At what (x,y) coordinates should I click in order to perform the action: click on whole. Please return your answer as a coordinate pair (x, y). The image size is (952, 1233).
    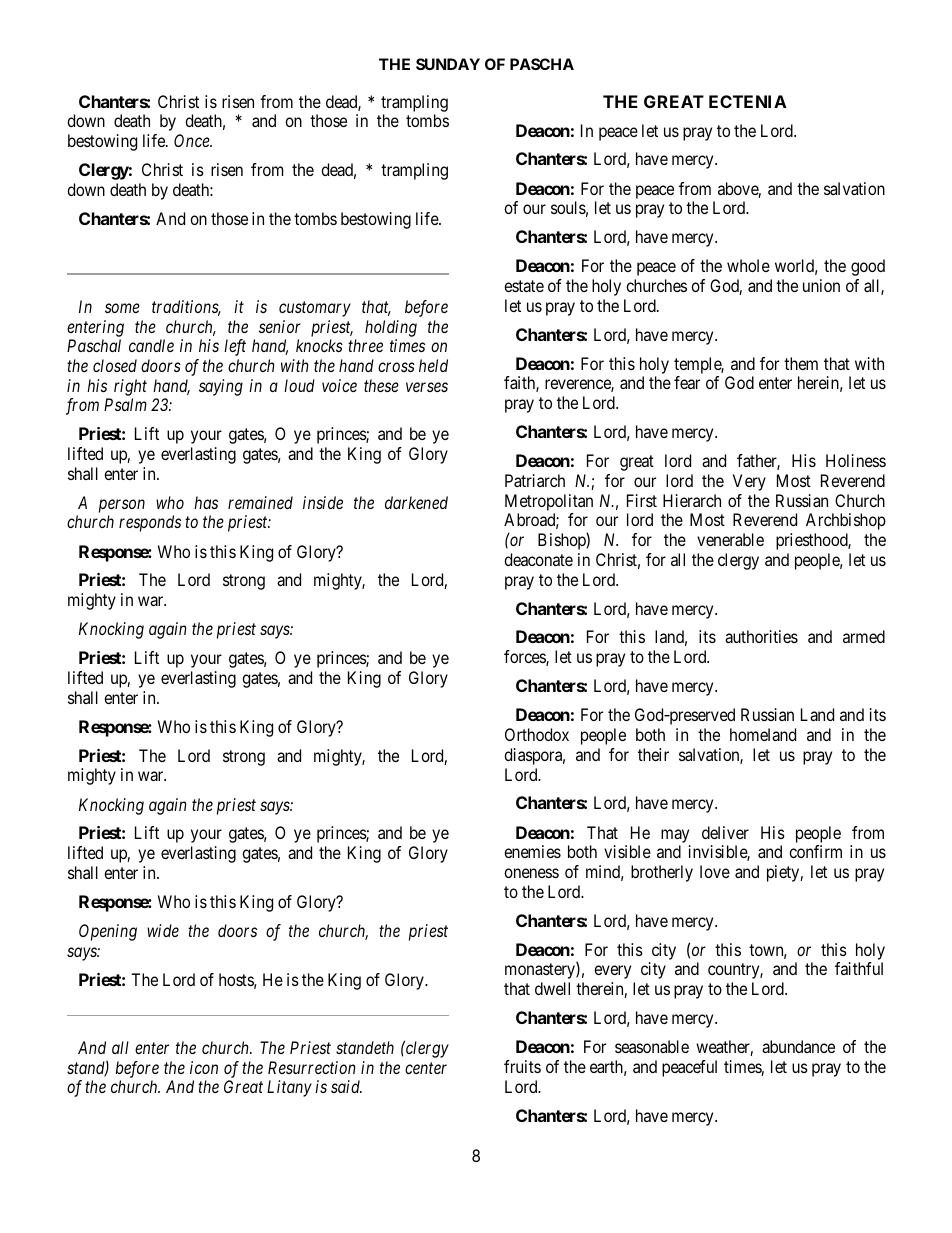
    Looking at the image, I should click on (748, 265).
